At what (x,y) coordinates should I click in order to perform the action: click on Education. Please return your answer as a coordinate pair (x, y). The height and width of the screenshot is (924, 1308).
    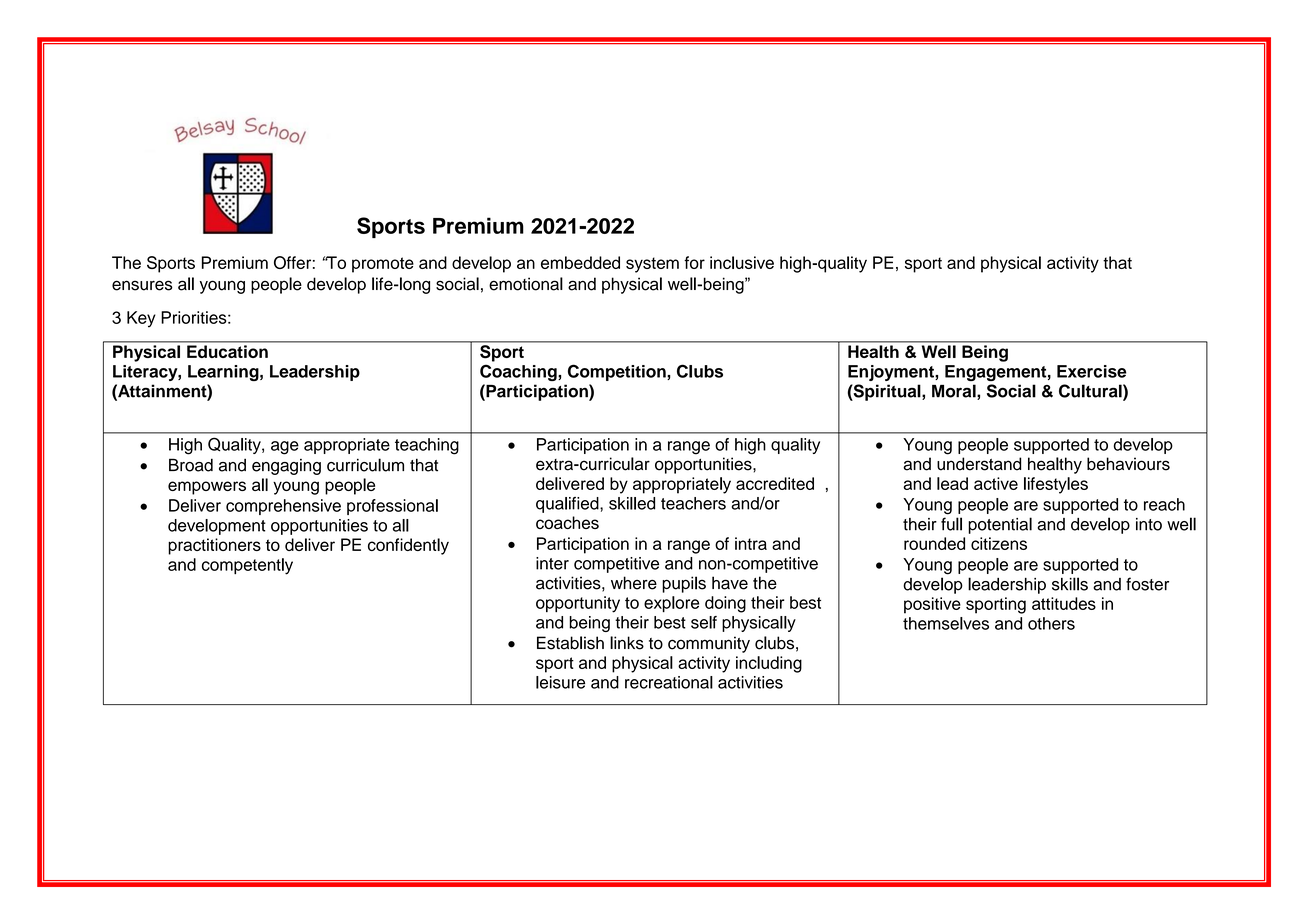
    Looking at the image, I should click on (227, 351).
